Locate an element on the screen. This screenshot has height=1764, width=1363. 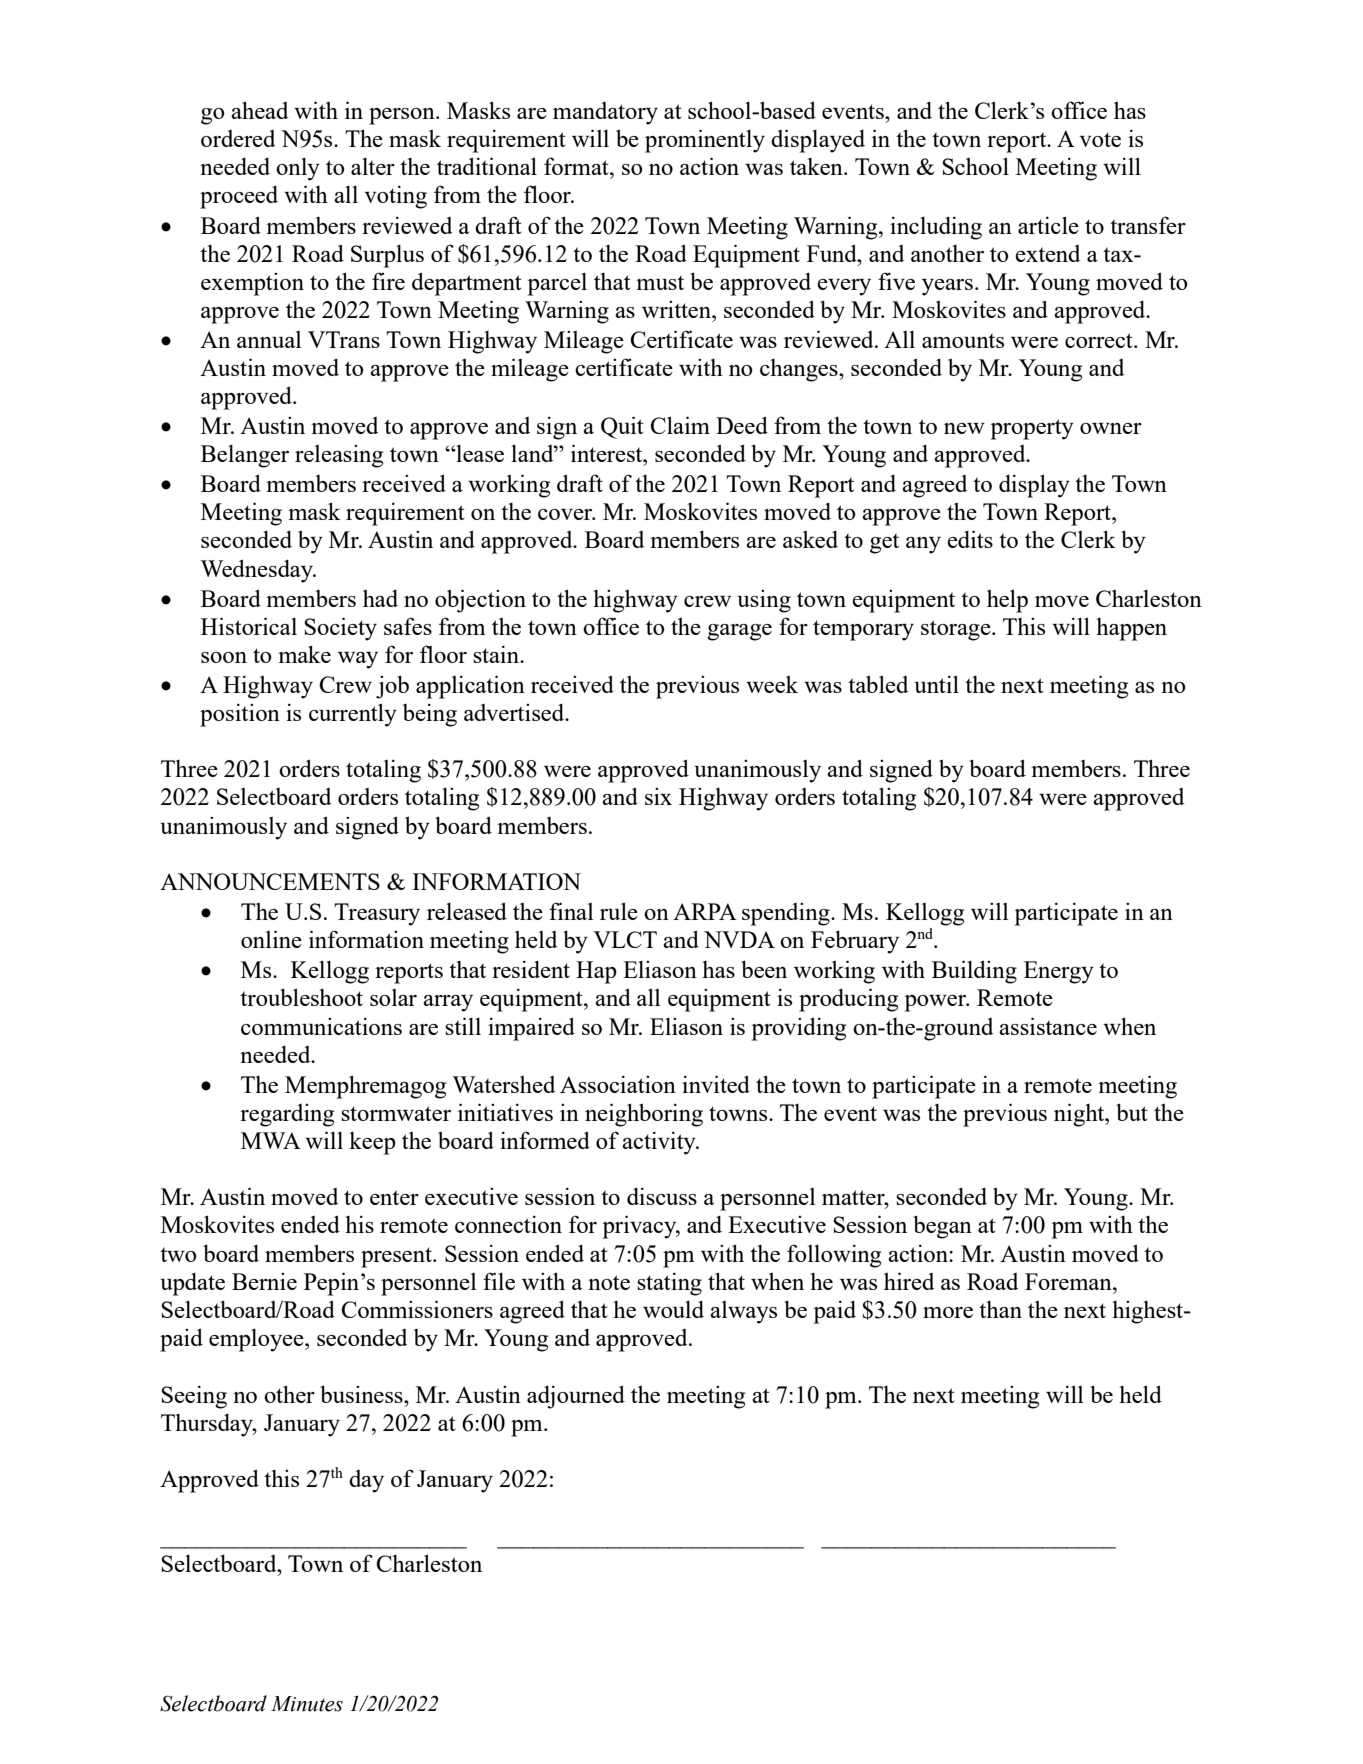
Energy is located at coordinates (1059, 972).
